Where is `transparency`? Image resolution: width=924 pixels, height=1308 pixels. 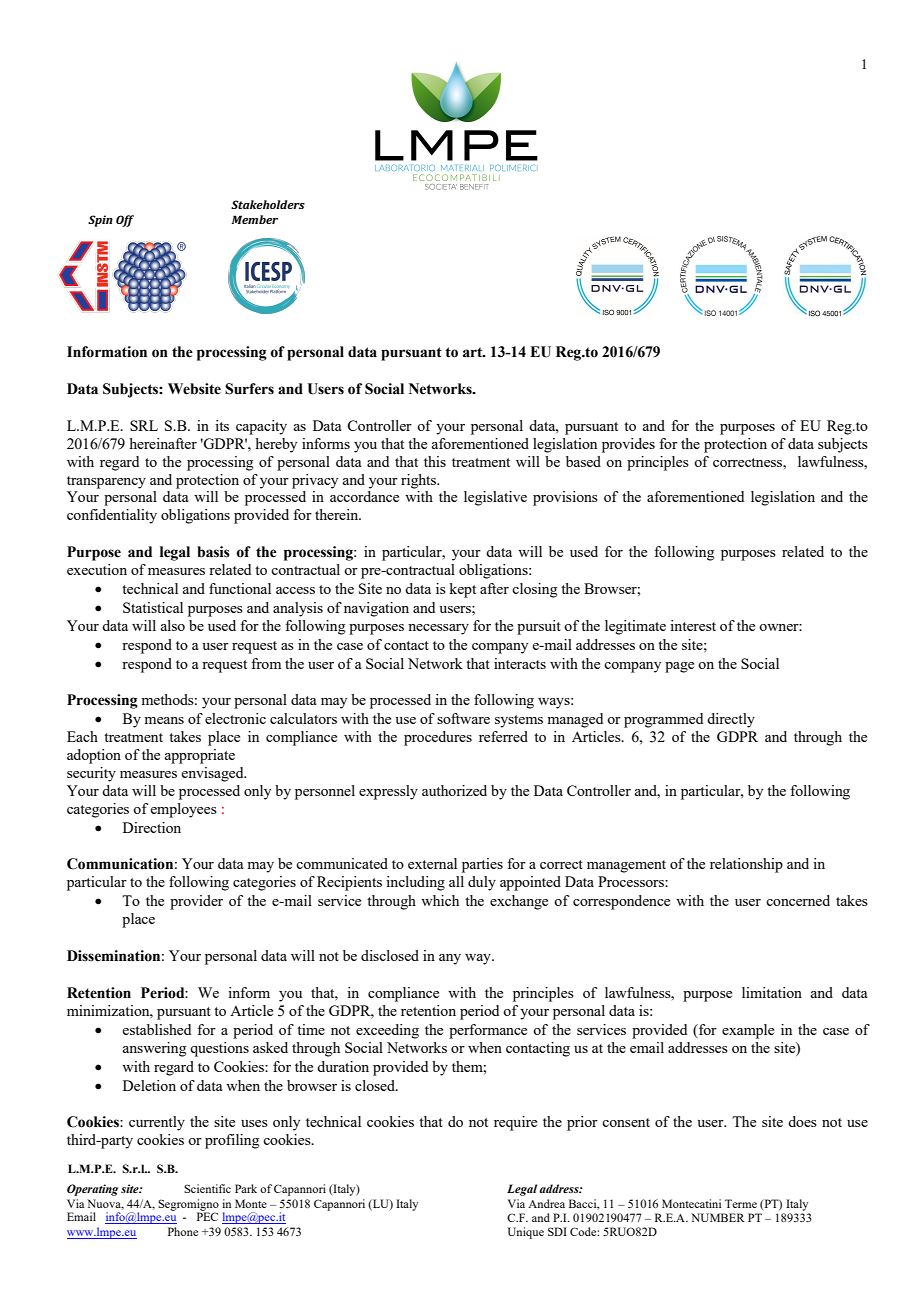
transparency is located at coordinates (106, 482).
